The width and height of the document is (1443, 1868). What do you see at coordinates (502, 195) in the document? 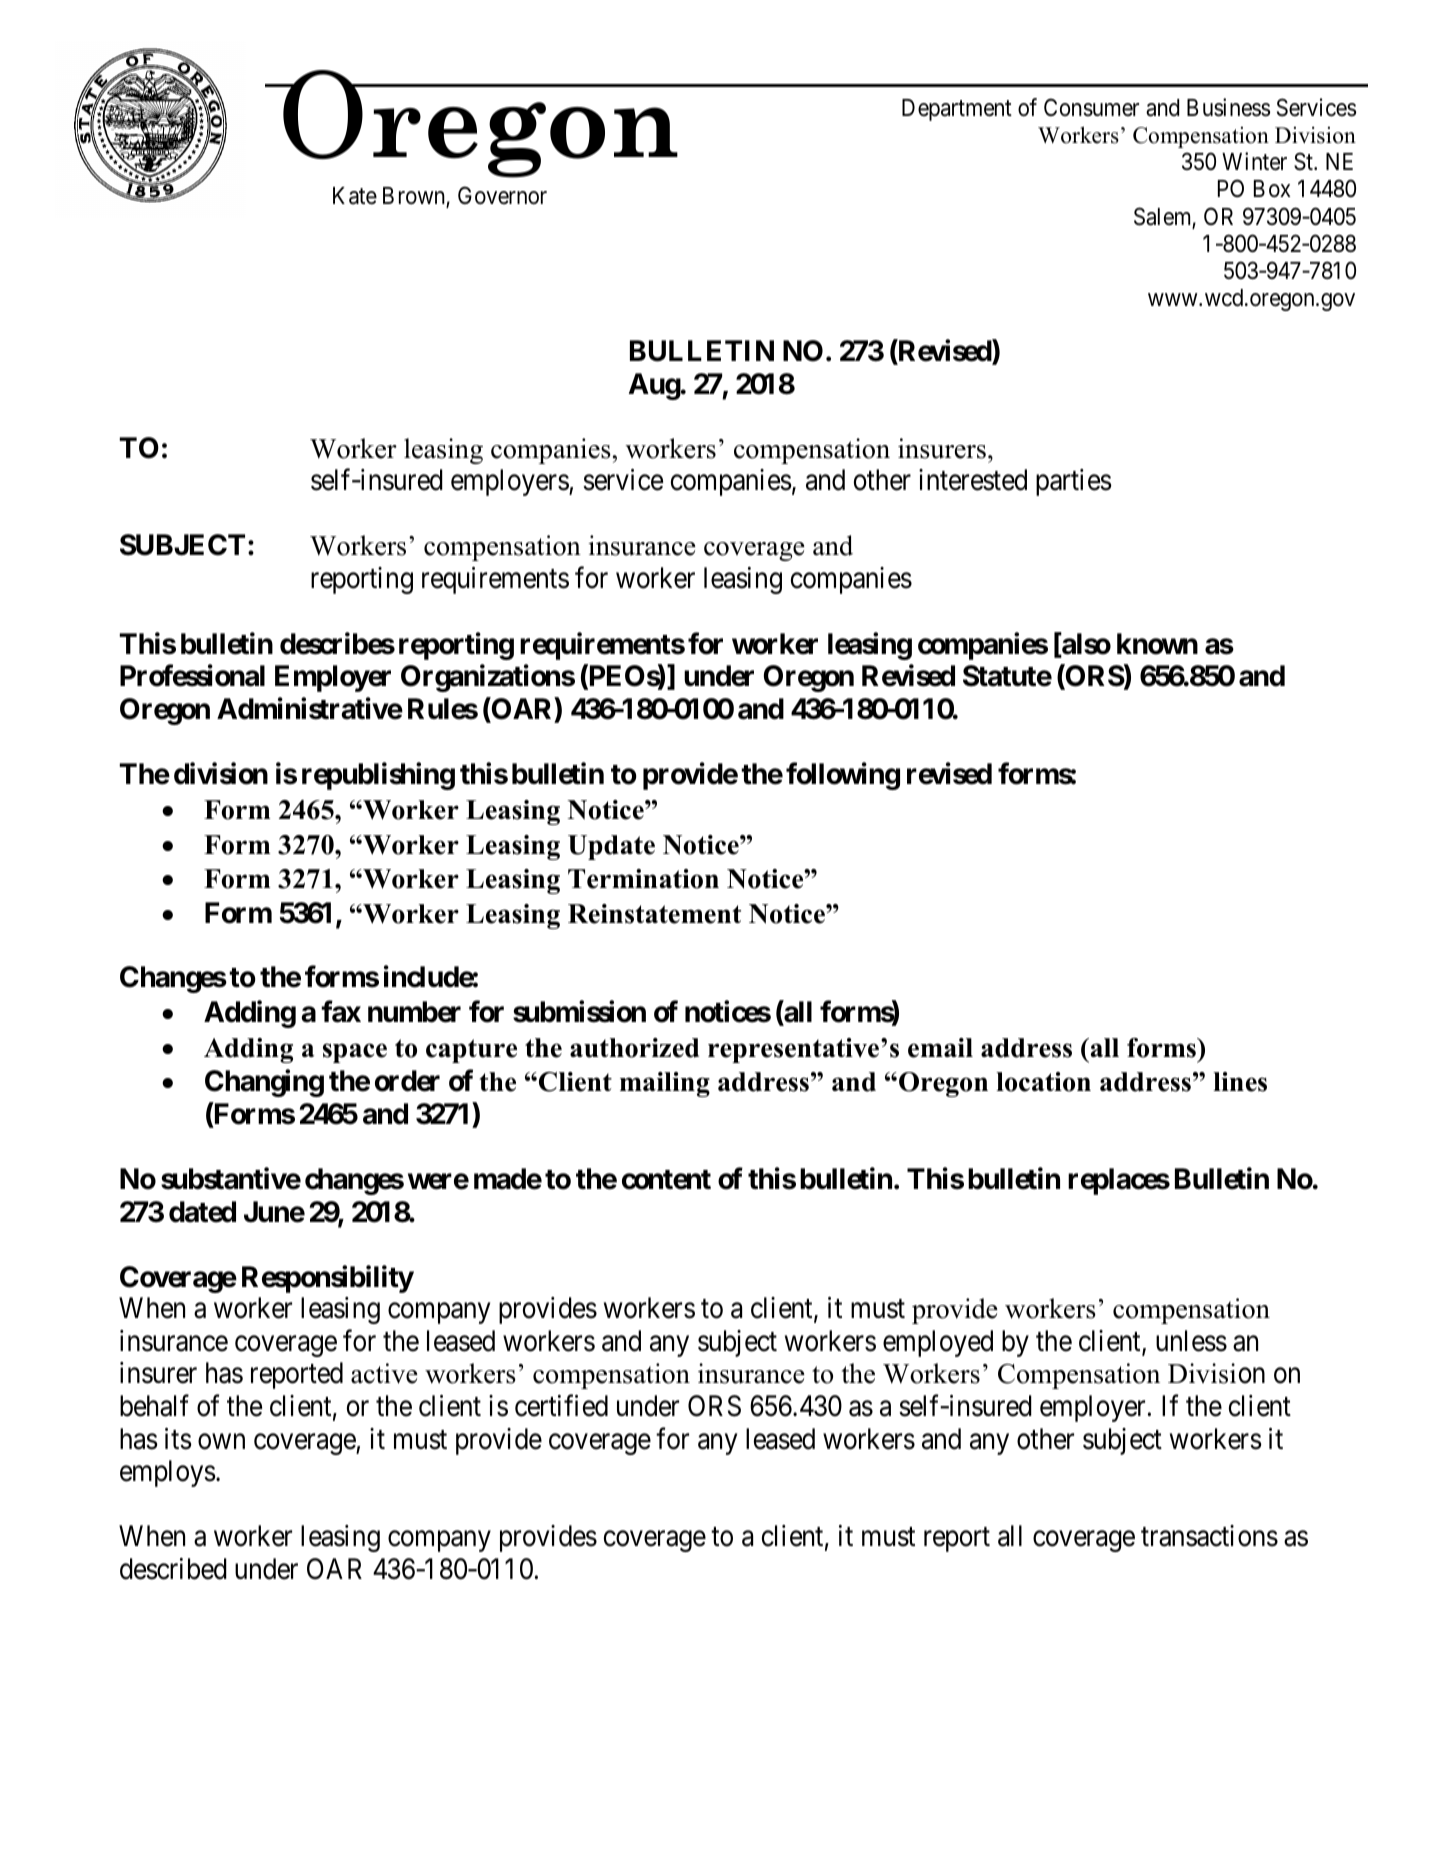
I see `Governor` at bounding box center [502, 195].
